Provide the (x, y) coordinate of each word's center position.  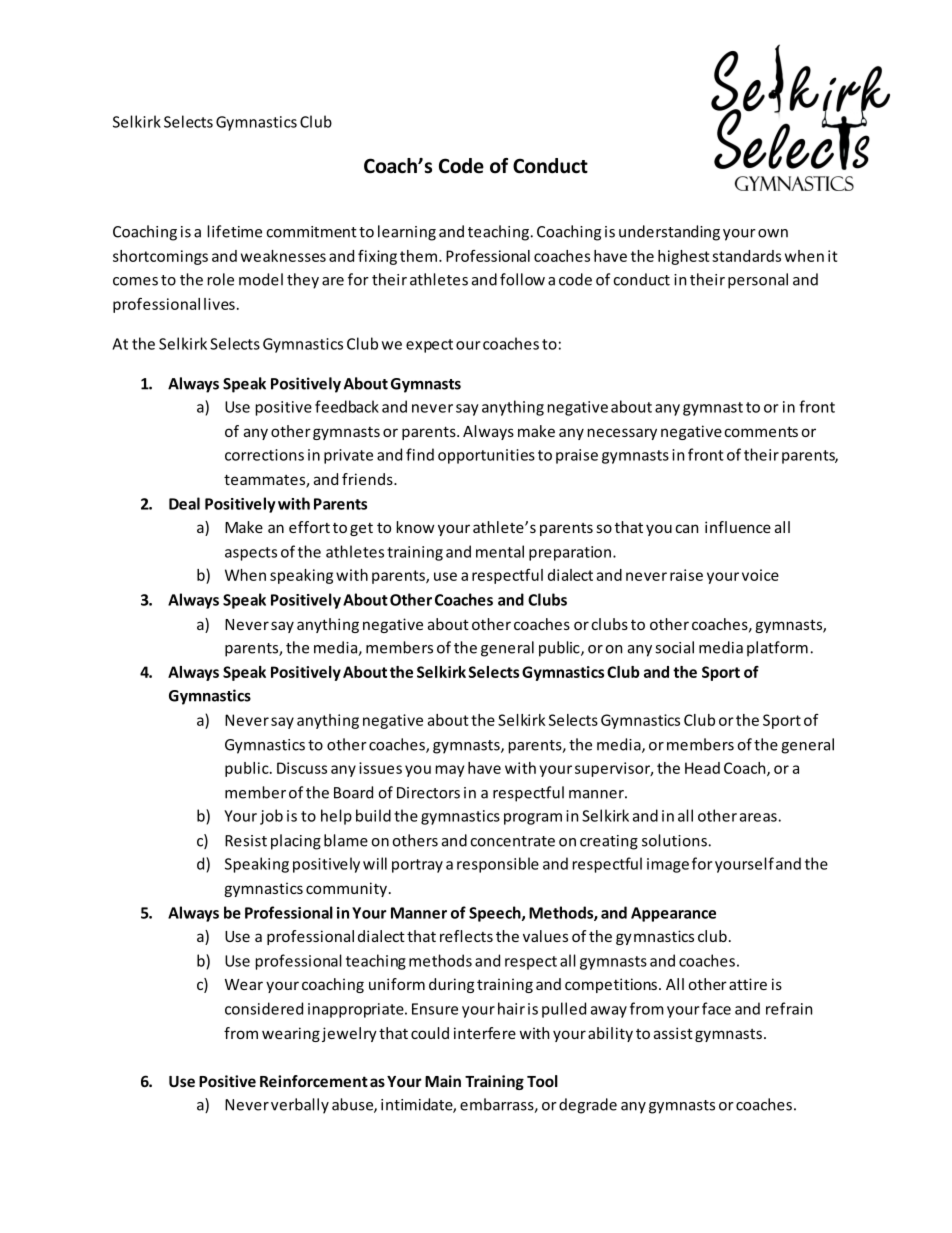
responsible (498, 865)
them (420, 256)
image (668, 865)
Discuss (302, 768)
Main (443, 1081)
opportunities (486, 456)
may (450, 771)
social (674, 647)
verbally (300, 1106)
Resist (246, 841)
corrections (264, 455)
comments (761, 431)
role (221, 279)
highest (684, 257)
